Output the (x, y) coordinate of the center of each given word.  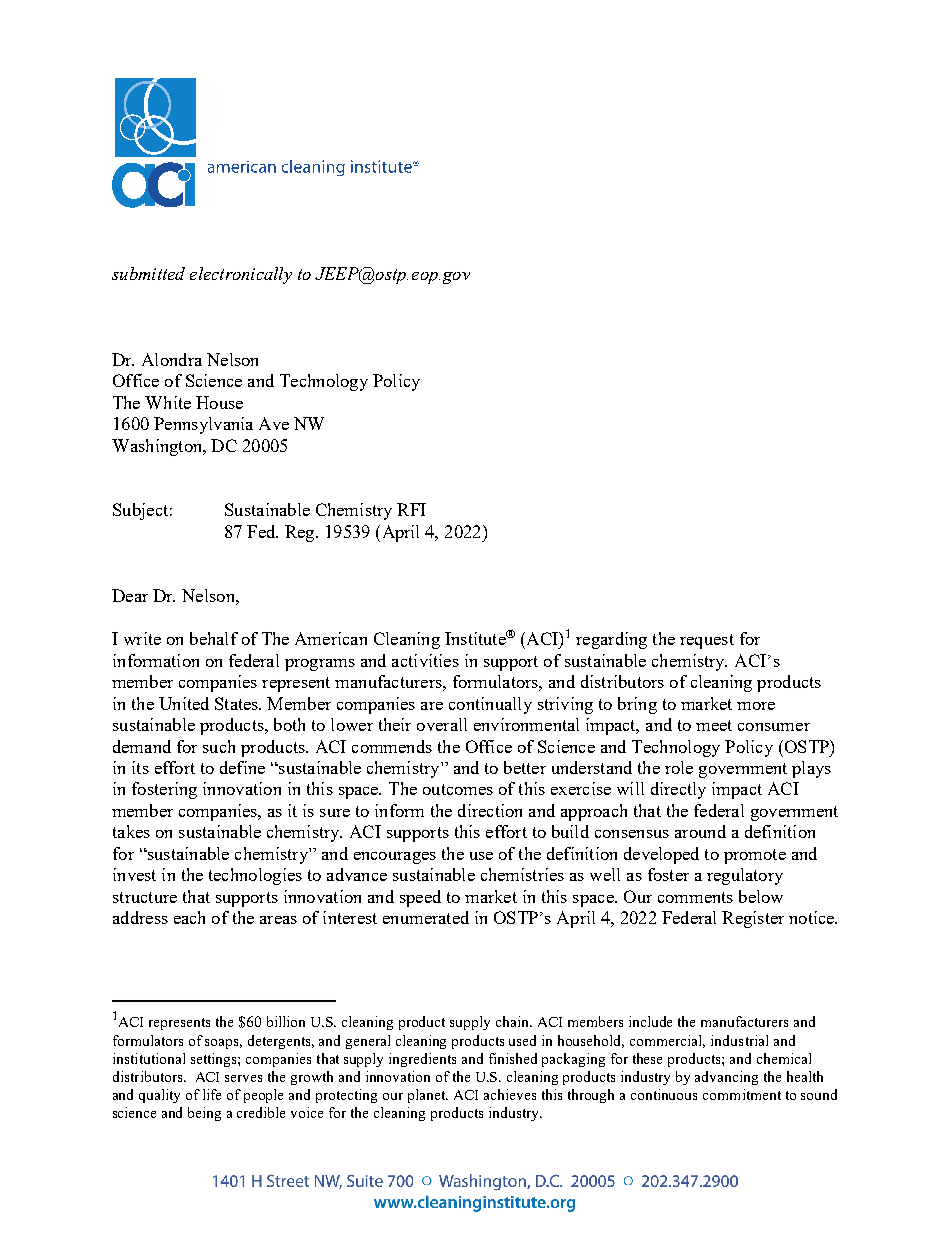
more (756, 706)
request (707, 641)
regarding (611, 640)
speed (420, 898)
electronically (241, 275)
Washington (158, 447)
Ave (274, 423)
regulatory (745, 876)
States (238, 703)
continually (490, 705)
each (189, 917)
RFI (411, 509)
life (212, 1094)
